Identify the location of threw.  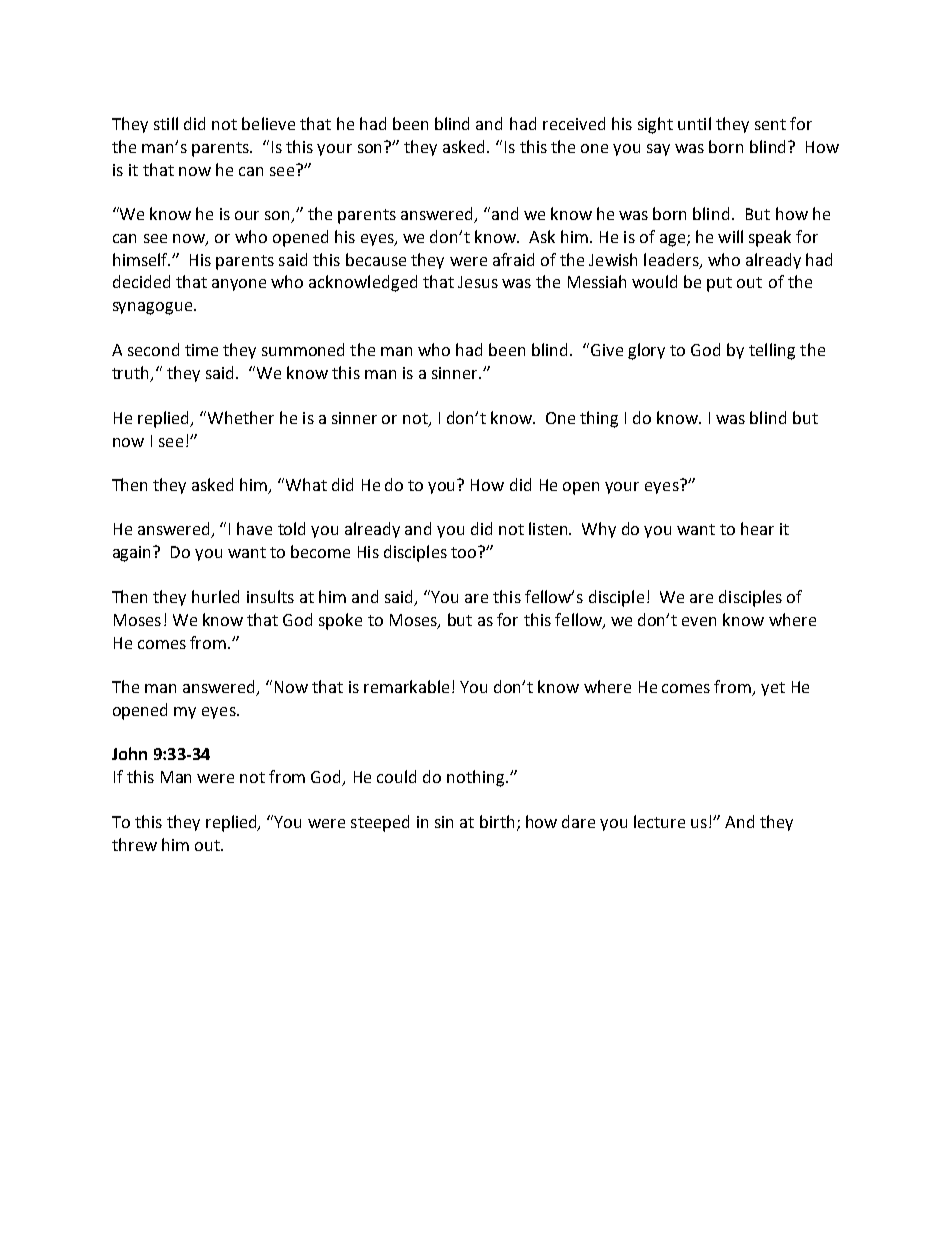
(134, 844).
